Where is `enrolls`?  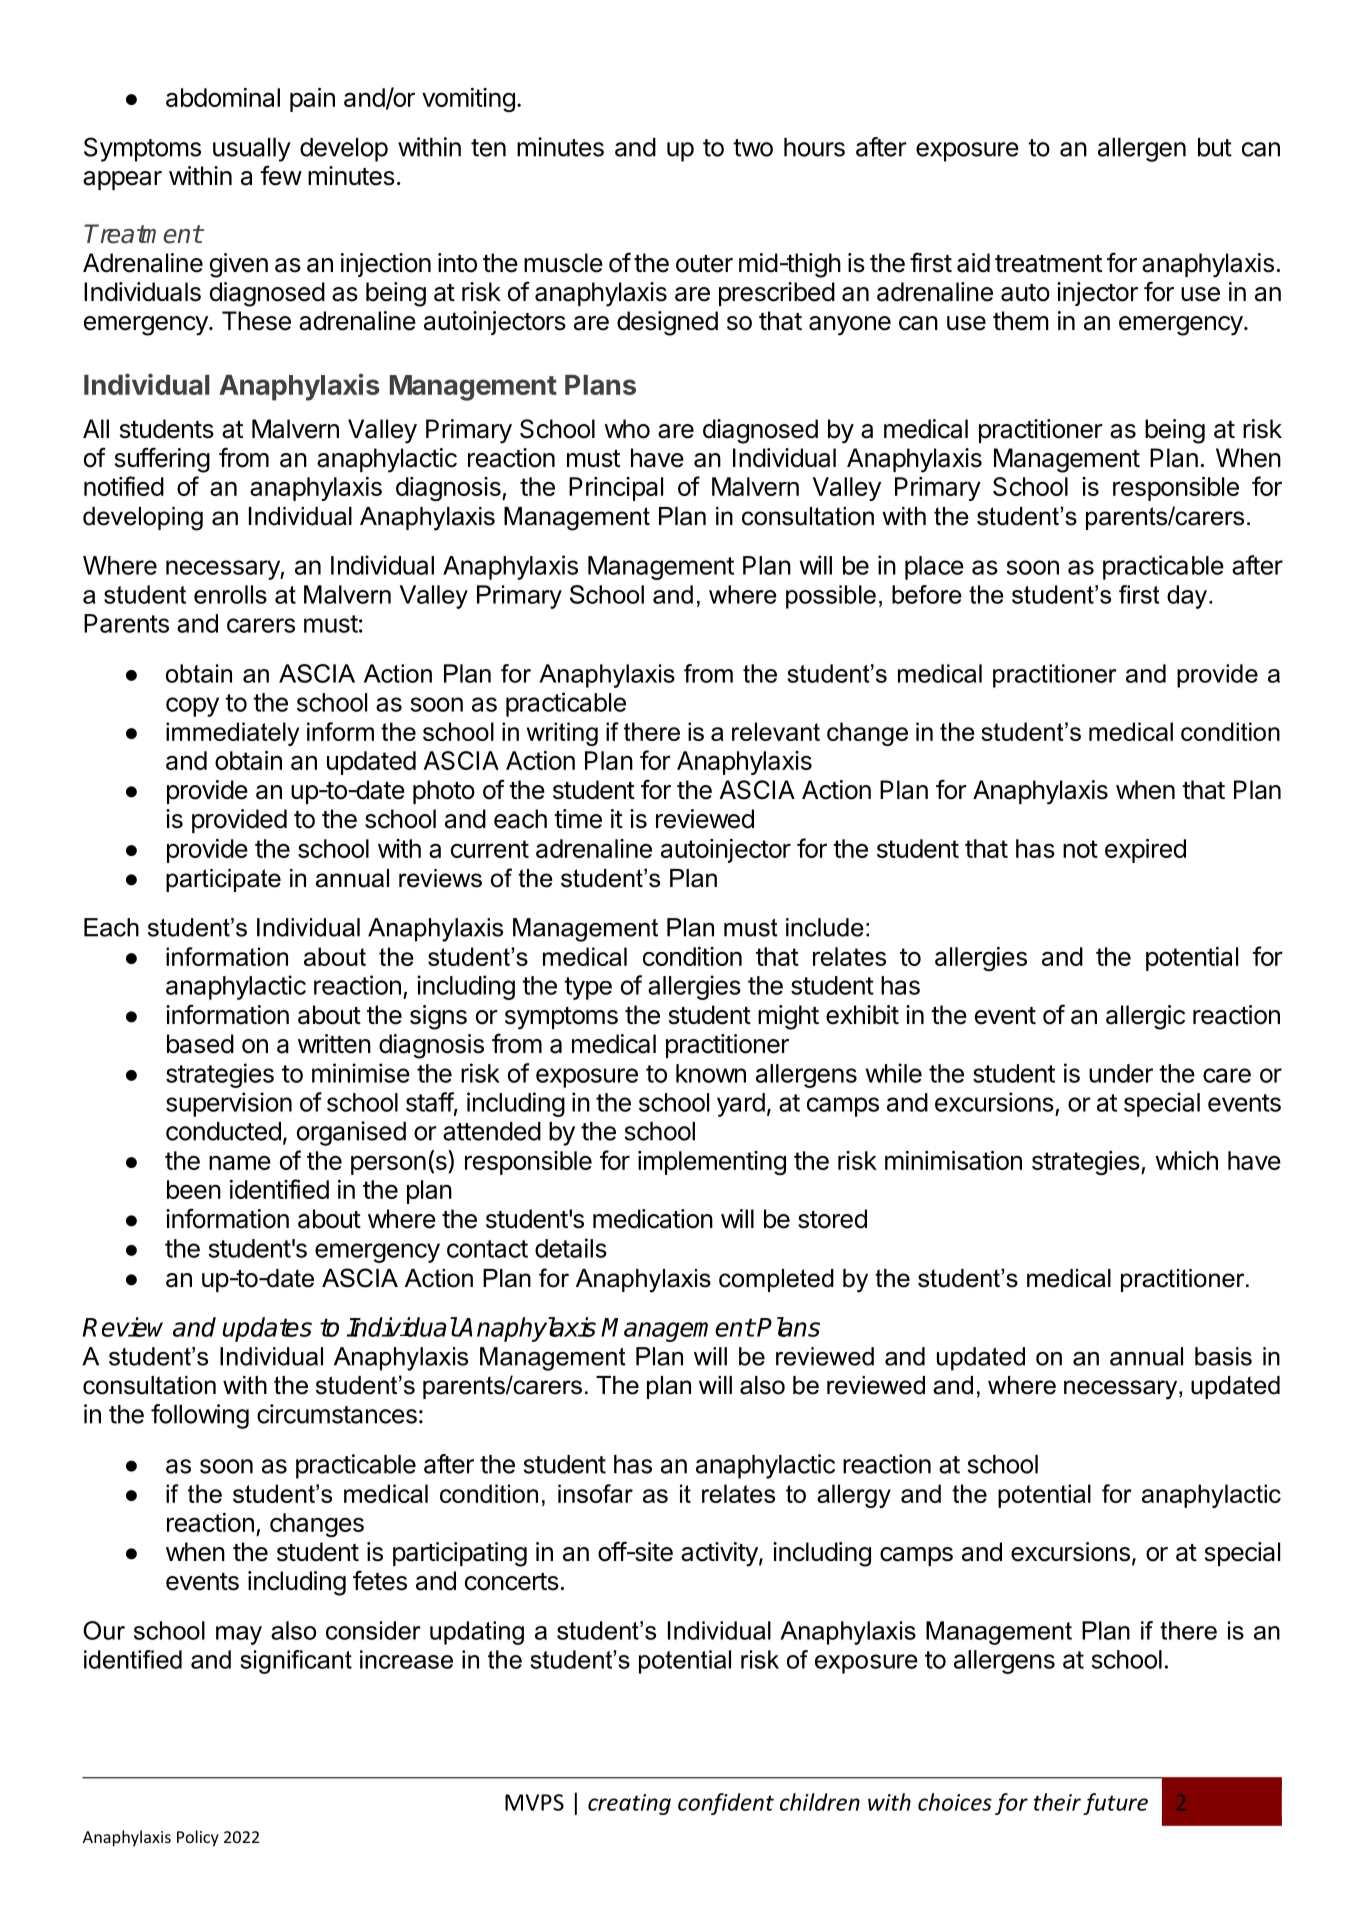
enrolls is located at coordinates (230, 594).
